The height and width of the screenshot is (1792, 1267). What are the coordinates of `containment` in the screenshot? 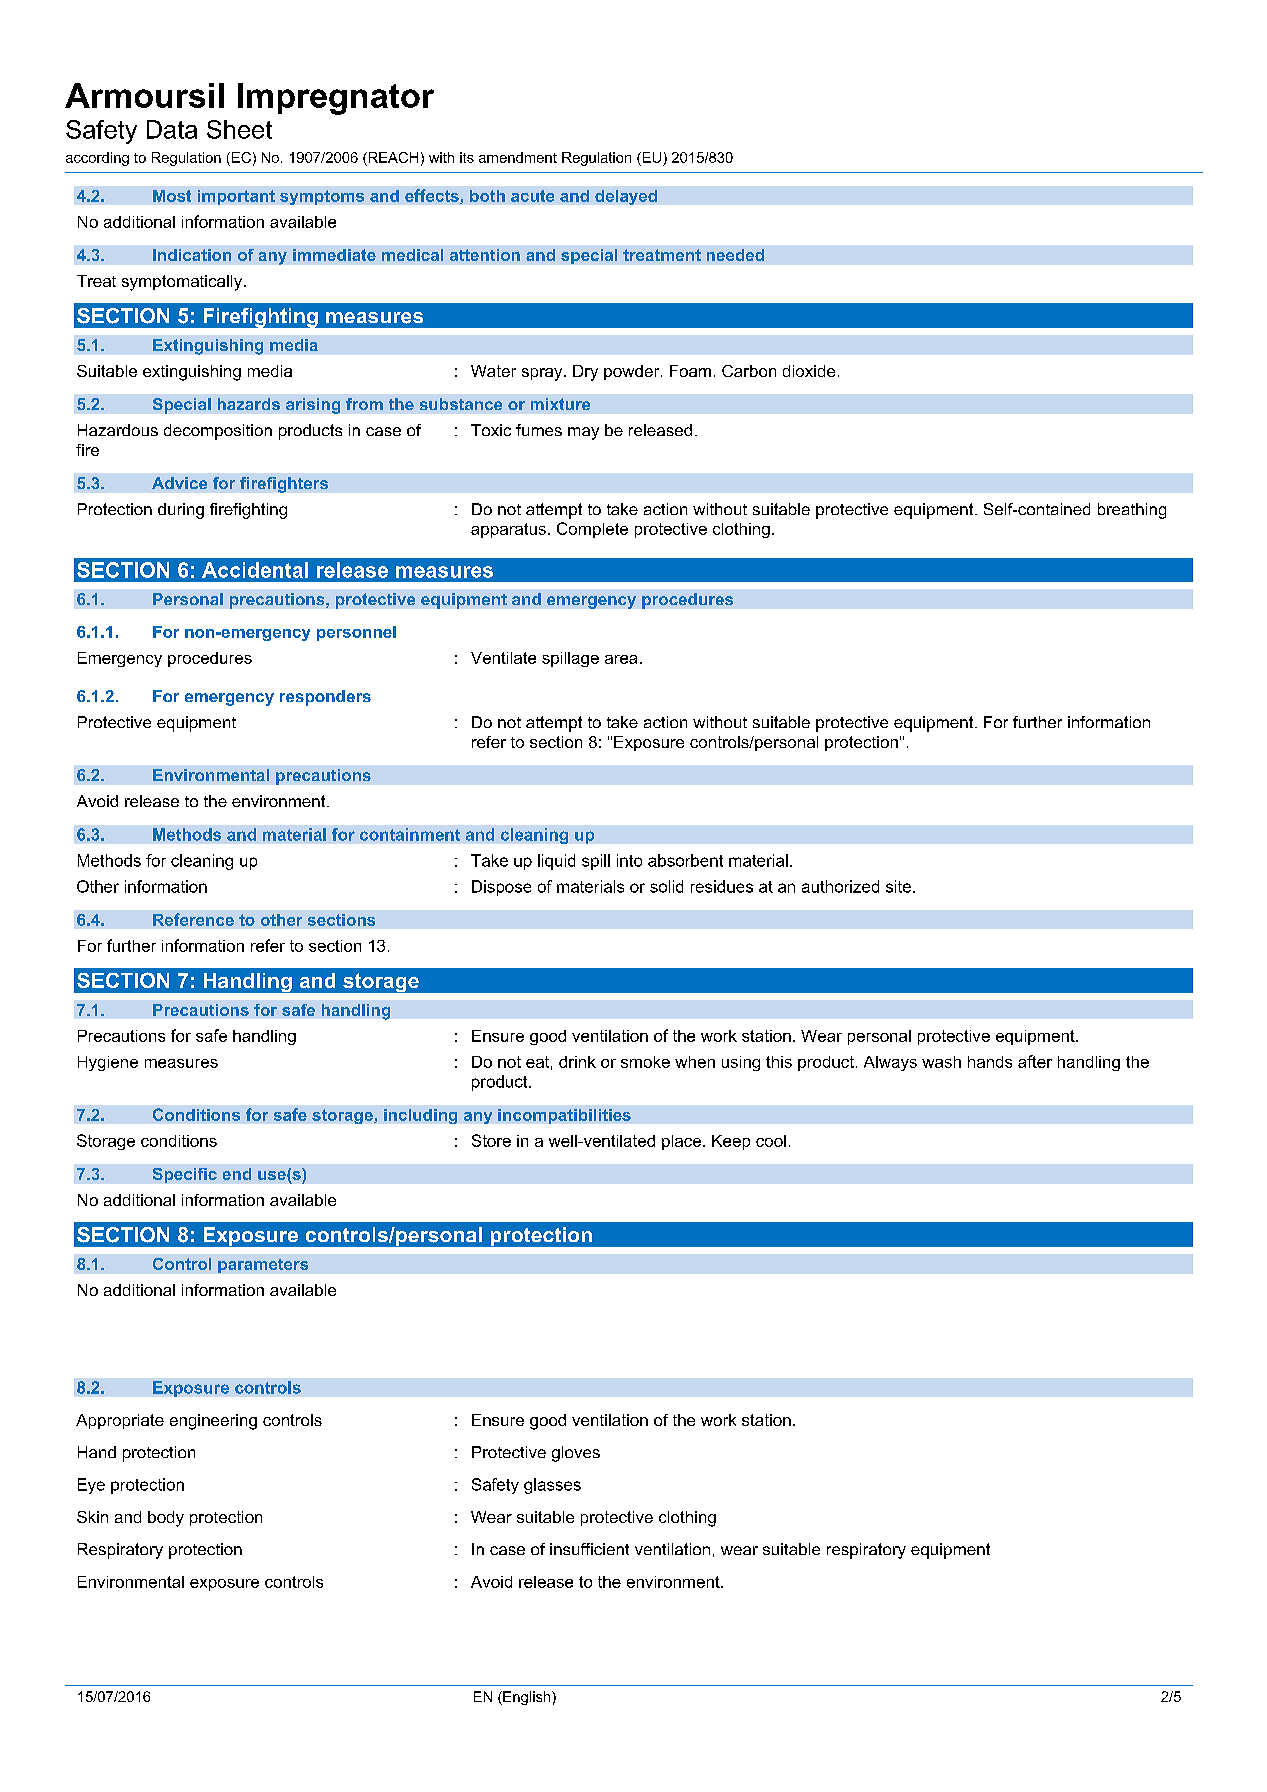 It's located at (410, 834).
